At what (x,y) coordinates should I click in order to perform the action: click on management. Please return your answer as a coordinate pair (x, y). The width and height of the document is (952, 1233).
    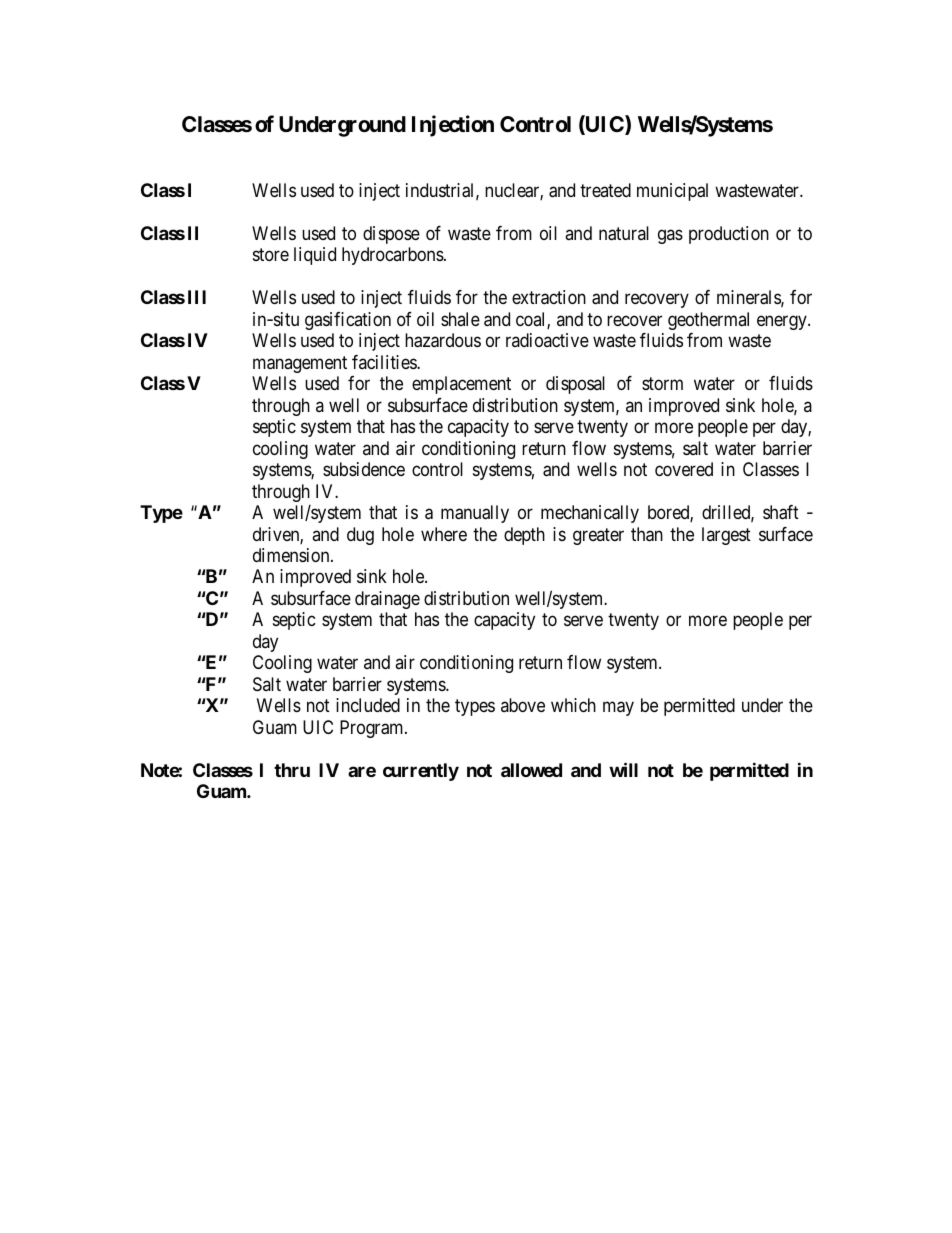
    Looking at the image, I should click on (300, 364).
